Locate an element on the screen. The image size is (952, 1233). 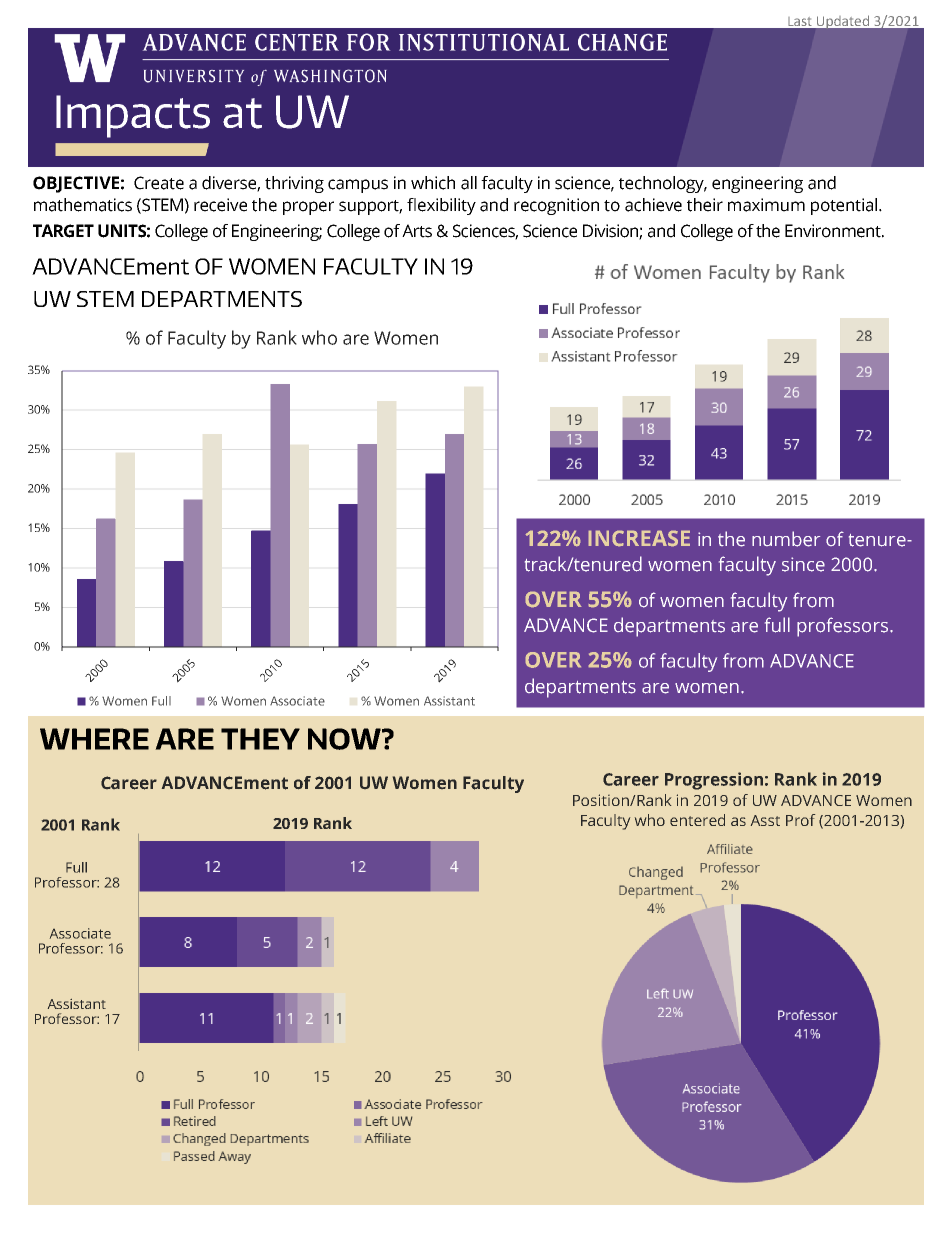
THEY is located at coordinates (260, 739).
